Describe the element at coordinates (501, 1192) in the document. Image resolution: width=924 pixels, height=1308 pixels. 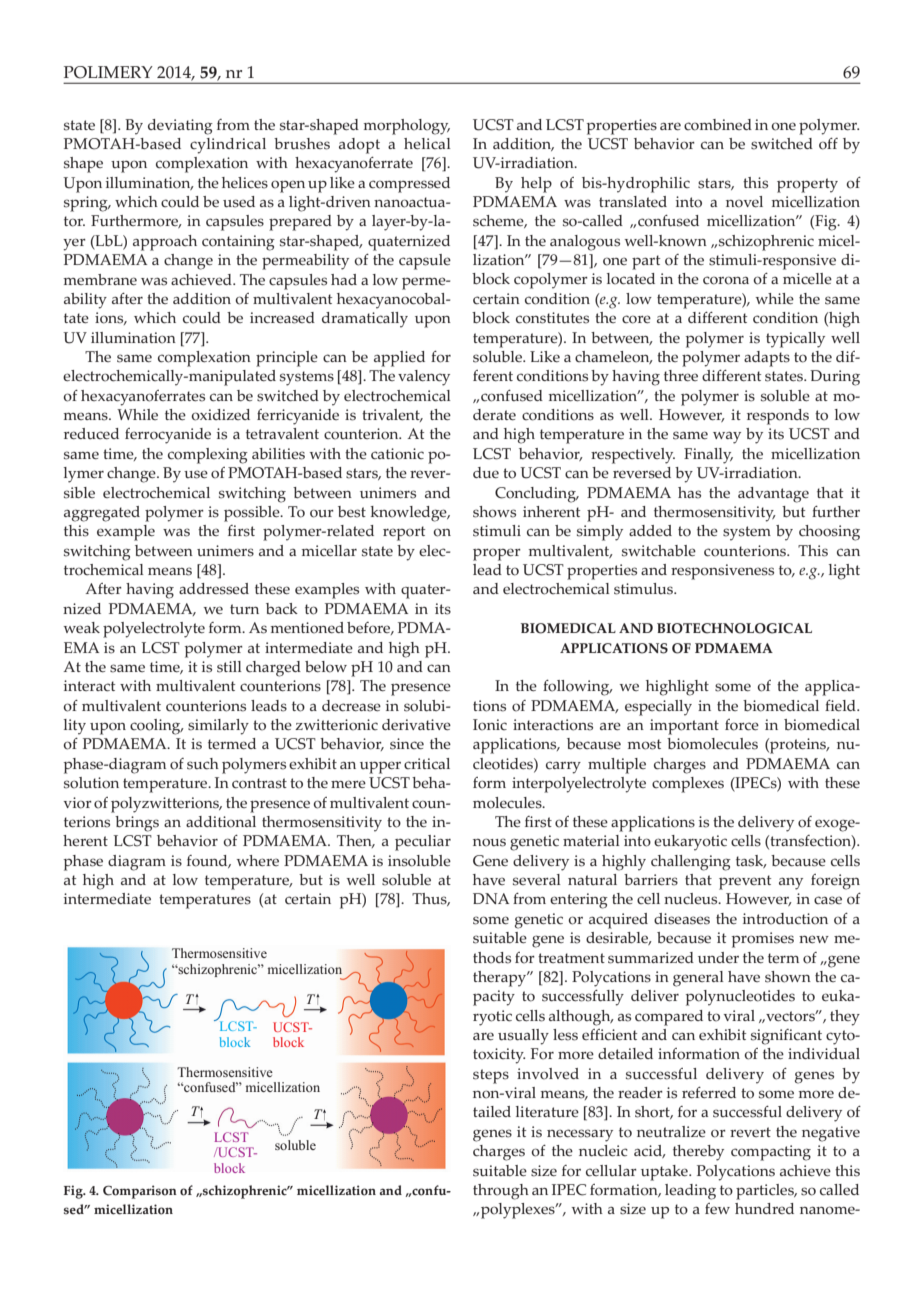
I see `through` at that location.
